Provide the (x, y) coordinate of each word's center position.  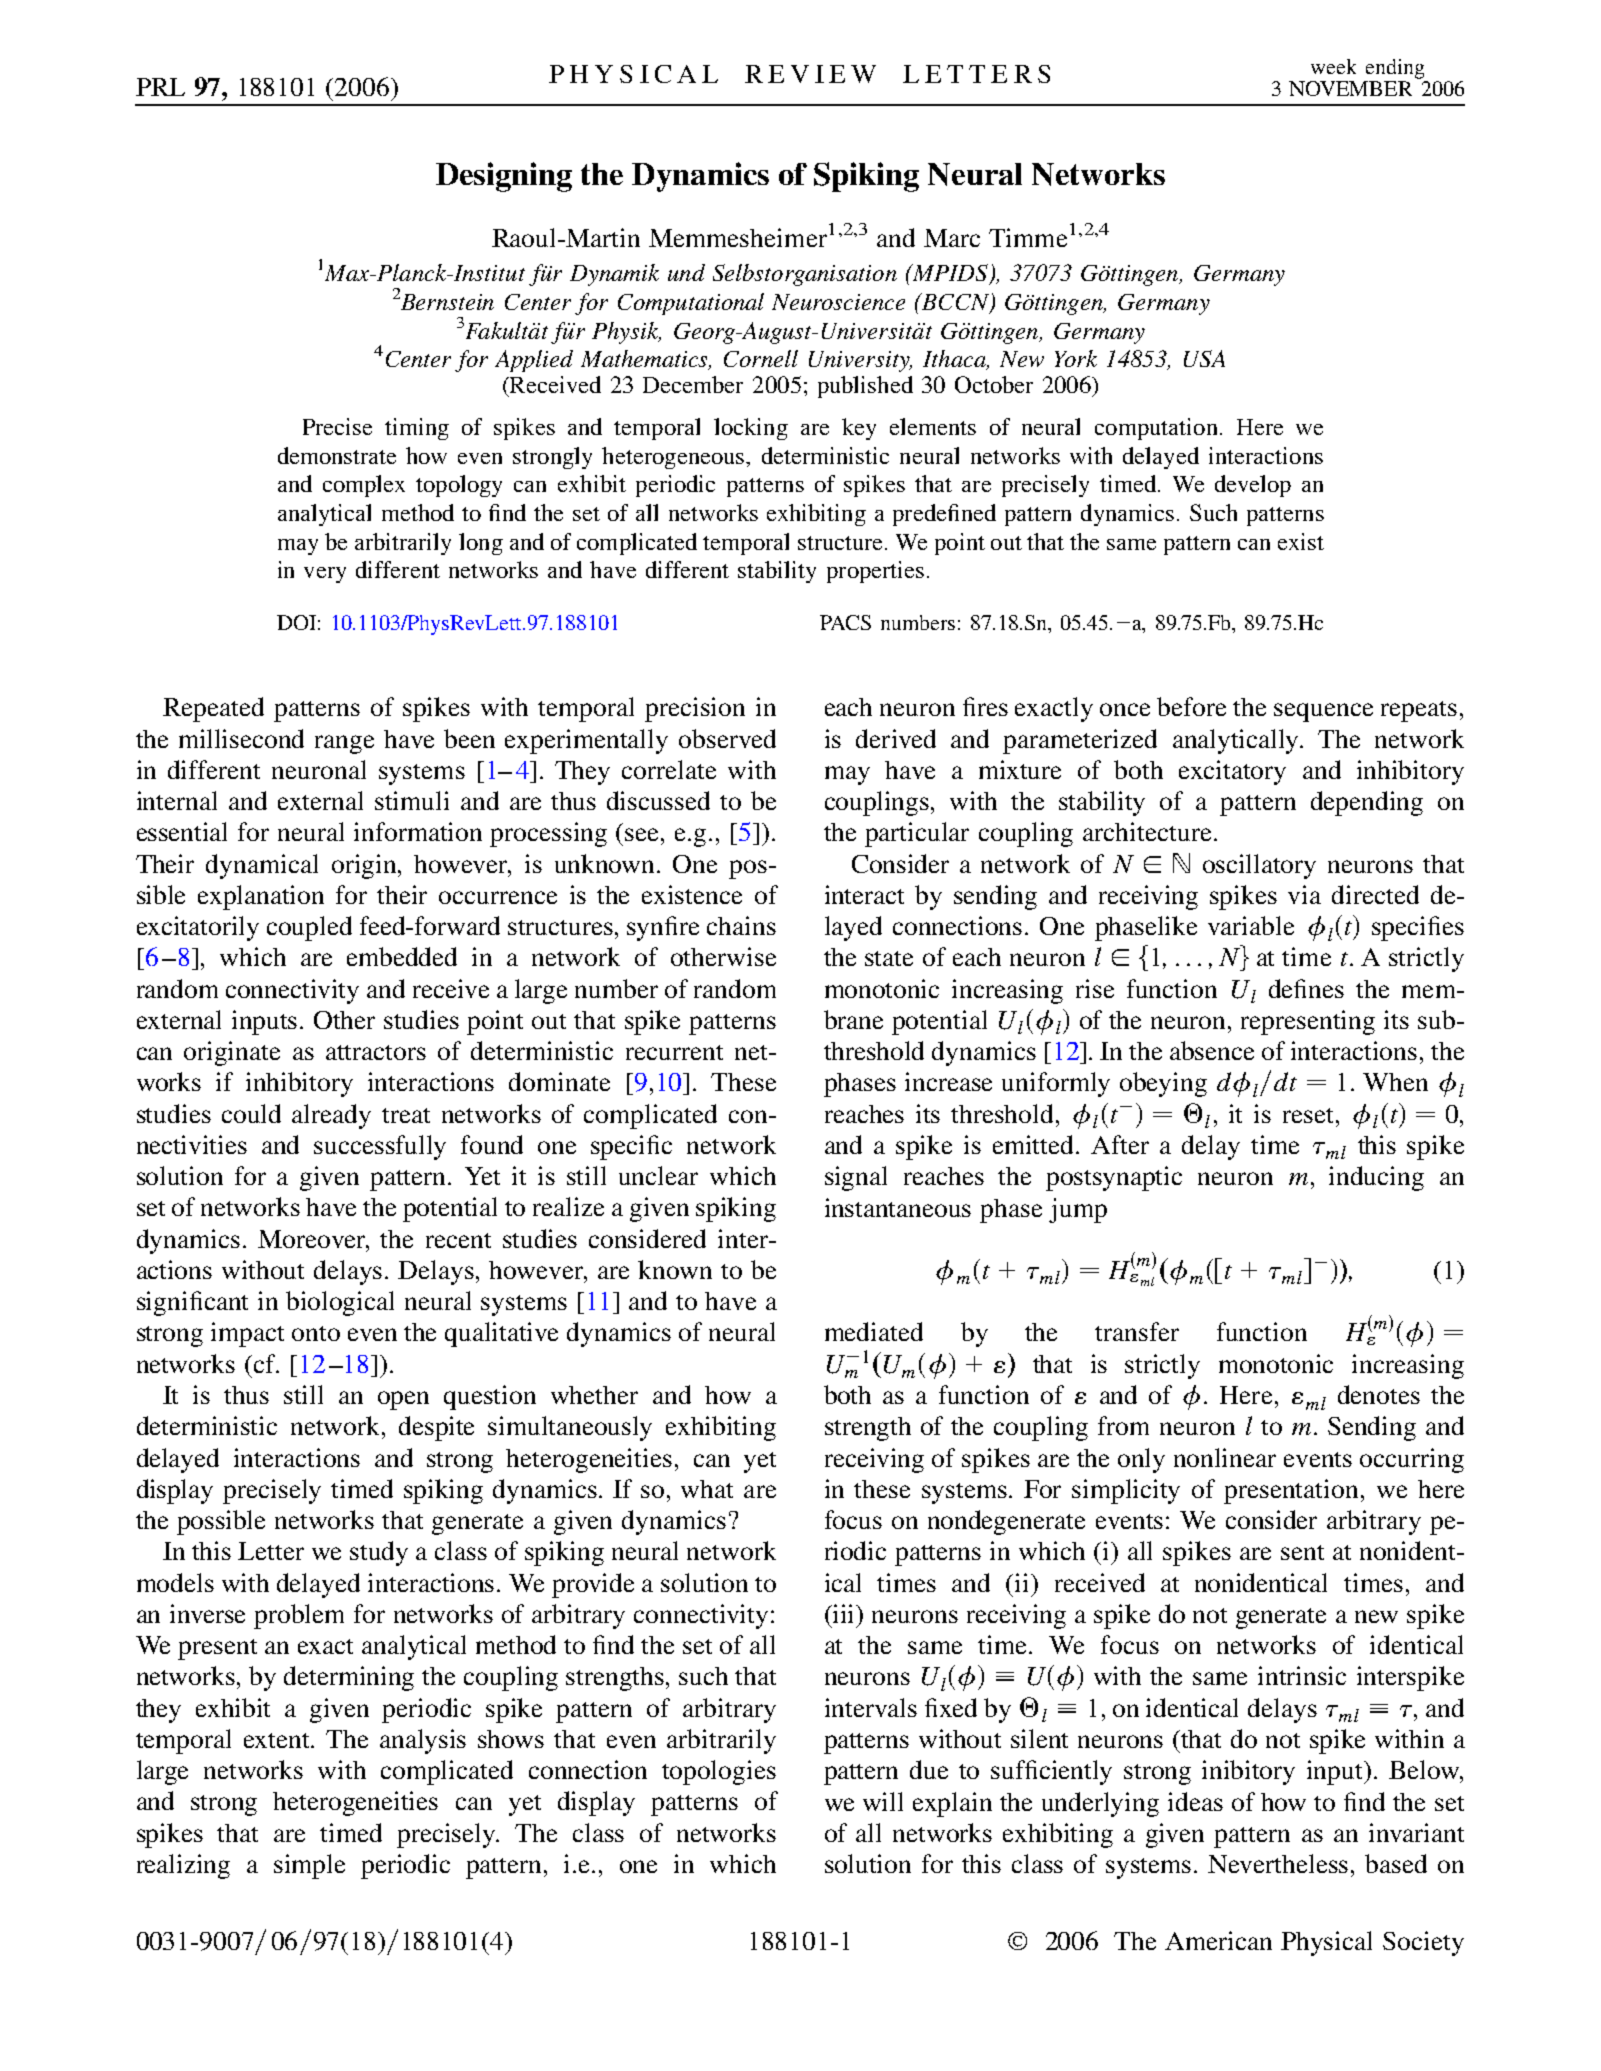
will (883, 1801)
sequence (1323, 712)
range (344, 744)
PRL (160, 87)
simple (309, 1866)
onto (316, 1333)
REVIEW (810, 74)
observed (727, 738)
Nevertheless (1278, 1863)
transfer (1137, 1331)
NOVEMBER (1350, 88)
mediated (874, 1331)
